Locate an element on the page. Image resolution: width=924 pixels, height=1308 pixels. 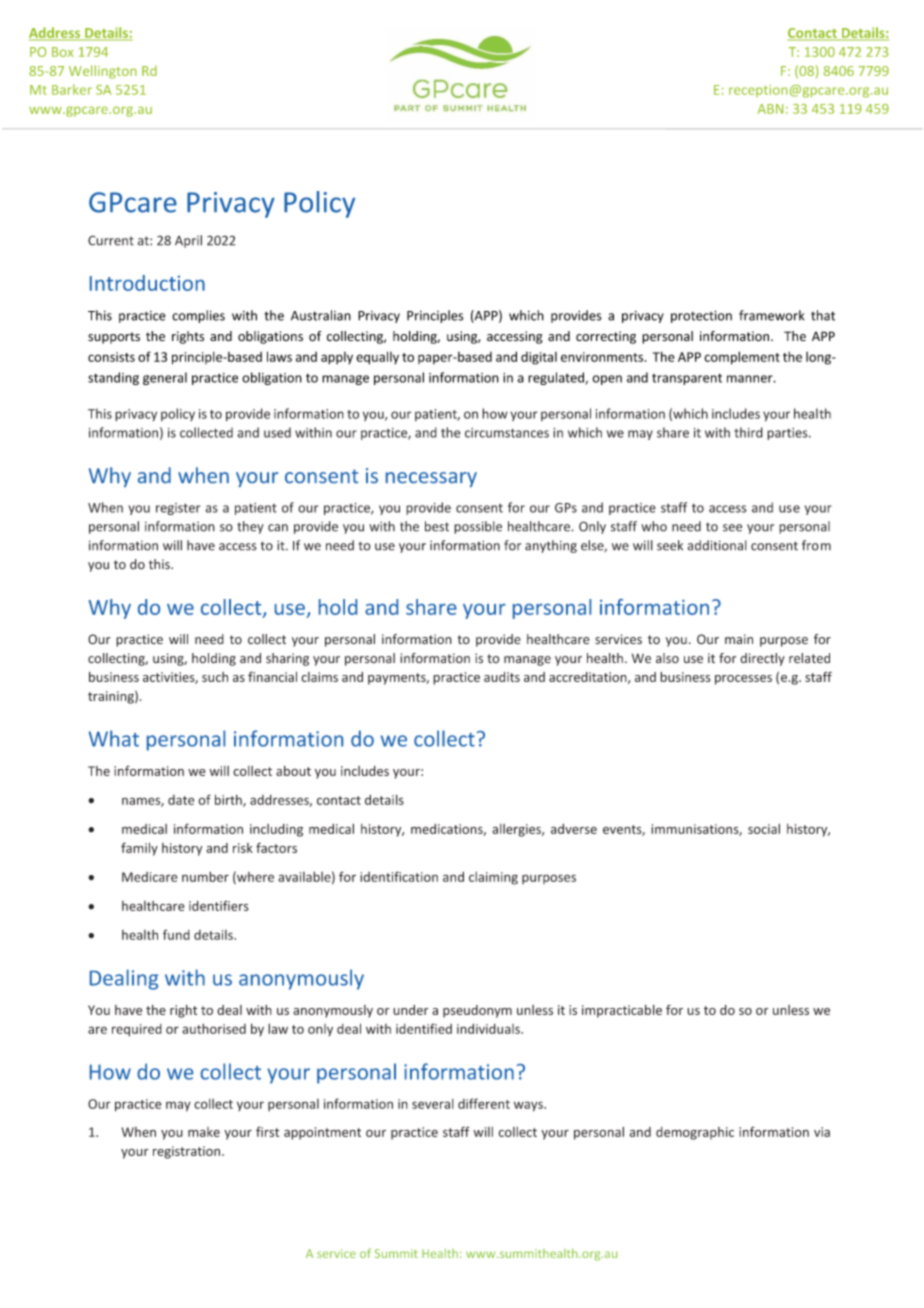
main is located at coordinates (739, 639).
